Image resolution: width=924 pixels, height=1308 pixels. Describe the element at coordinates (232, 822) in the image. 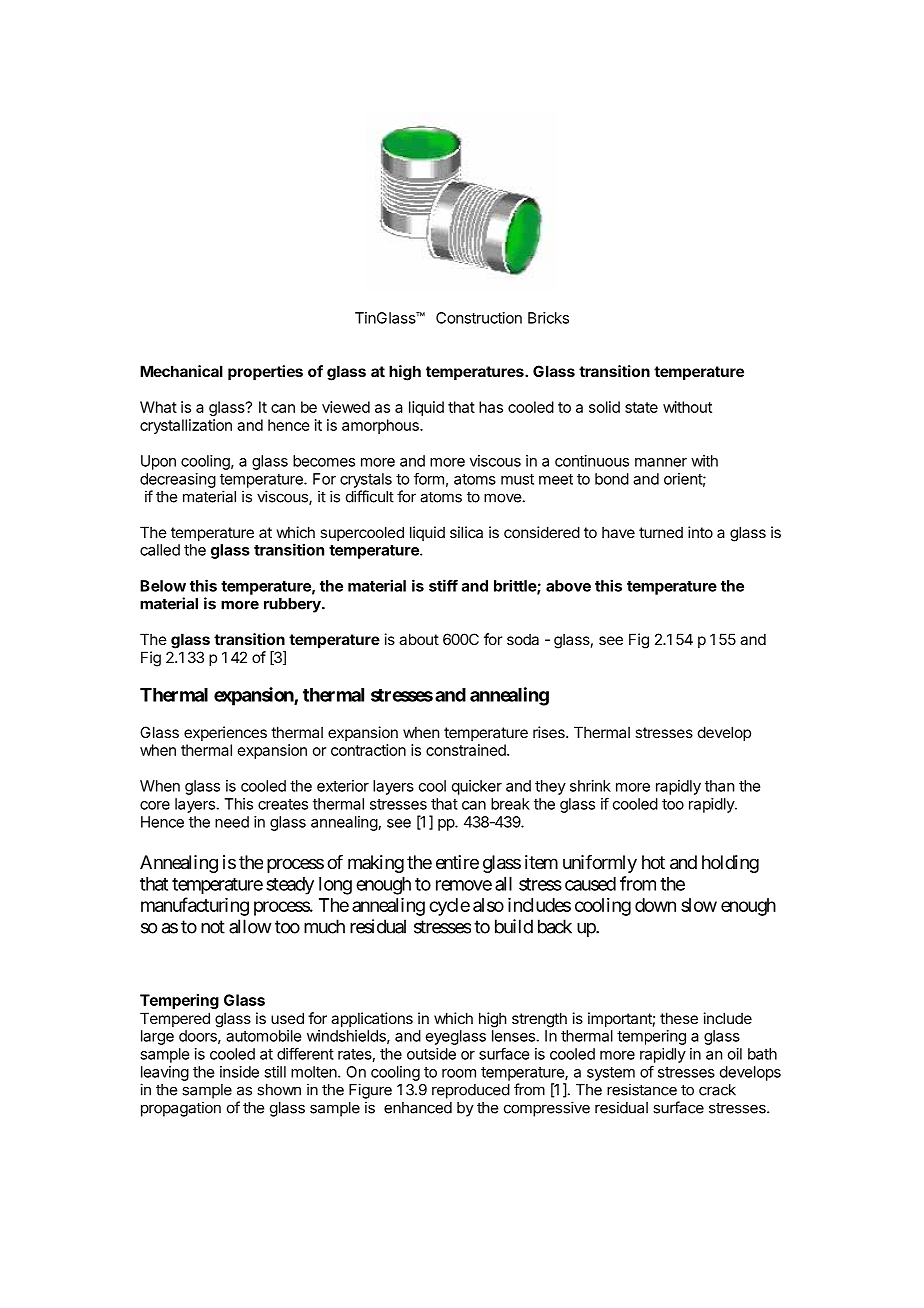

I see `need` at that location.
